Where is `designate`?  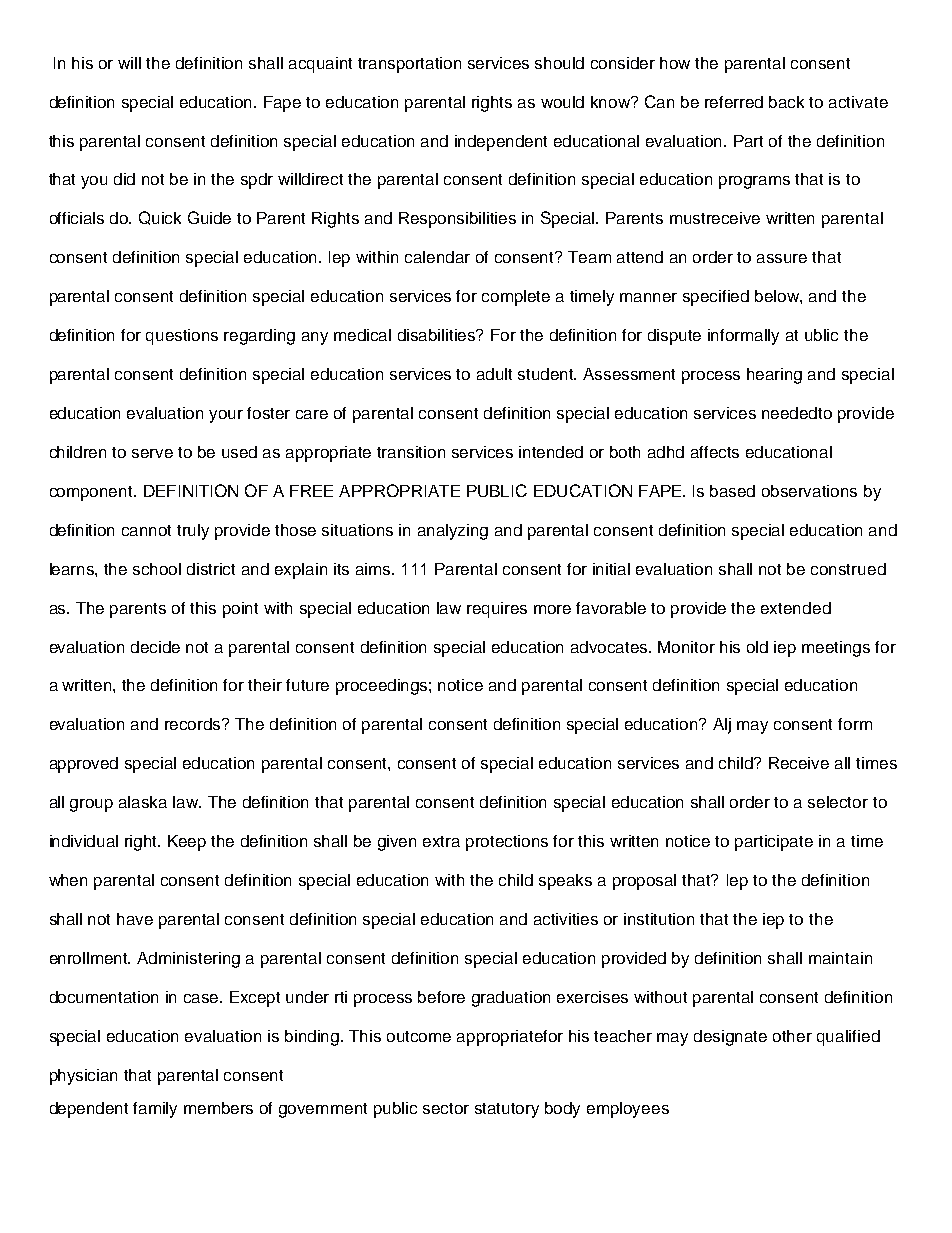
designate is located at coordinates (730, 1038).
